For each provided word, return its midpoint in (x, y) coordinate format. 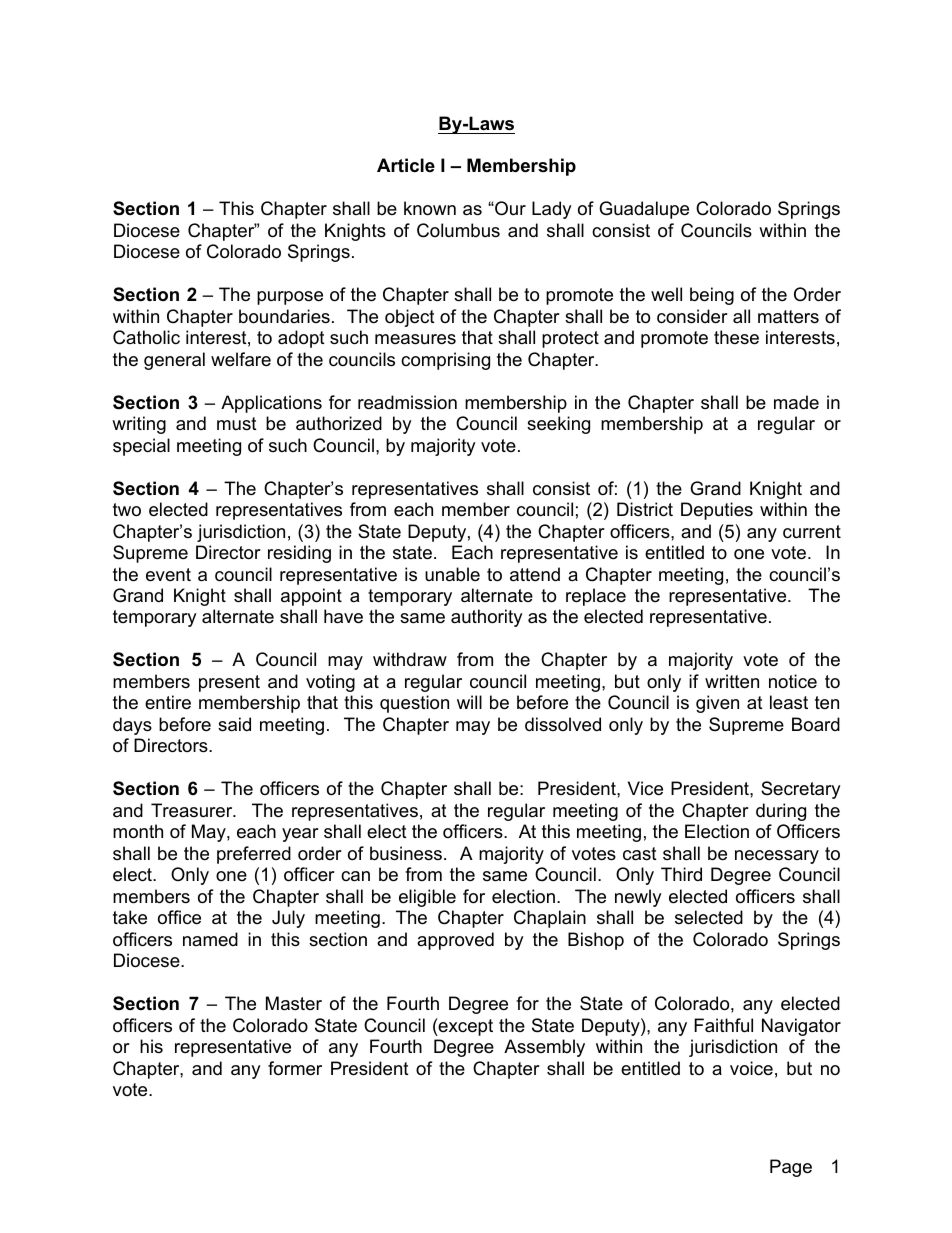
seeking (558, 425)
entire (168, 702)
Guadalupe (644, 210)
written (732, 681)
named (210, 939)
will (469, 702)
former (295, 1068)
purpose (290, 298)
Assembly (544, 1048)
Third (681, 874)
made (796, 402)
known (430, 208)
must (237, 423)
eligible (427, 898)
